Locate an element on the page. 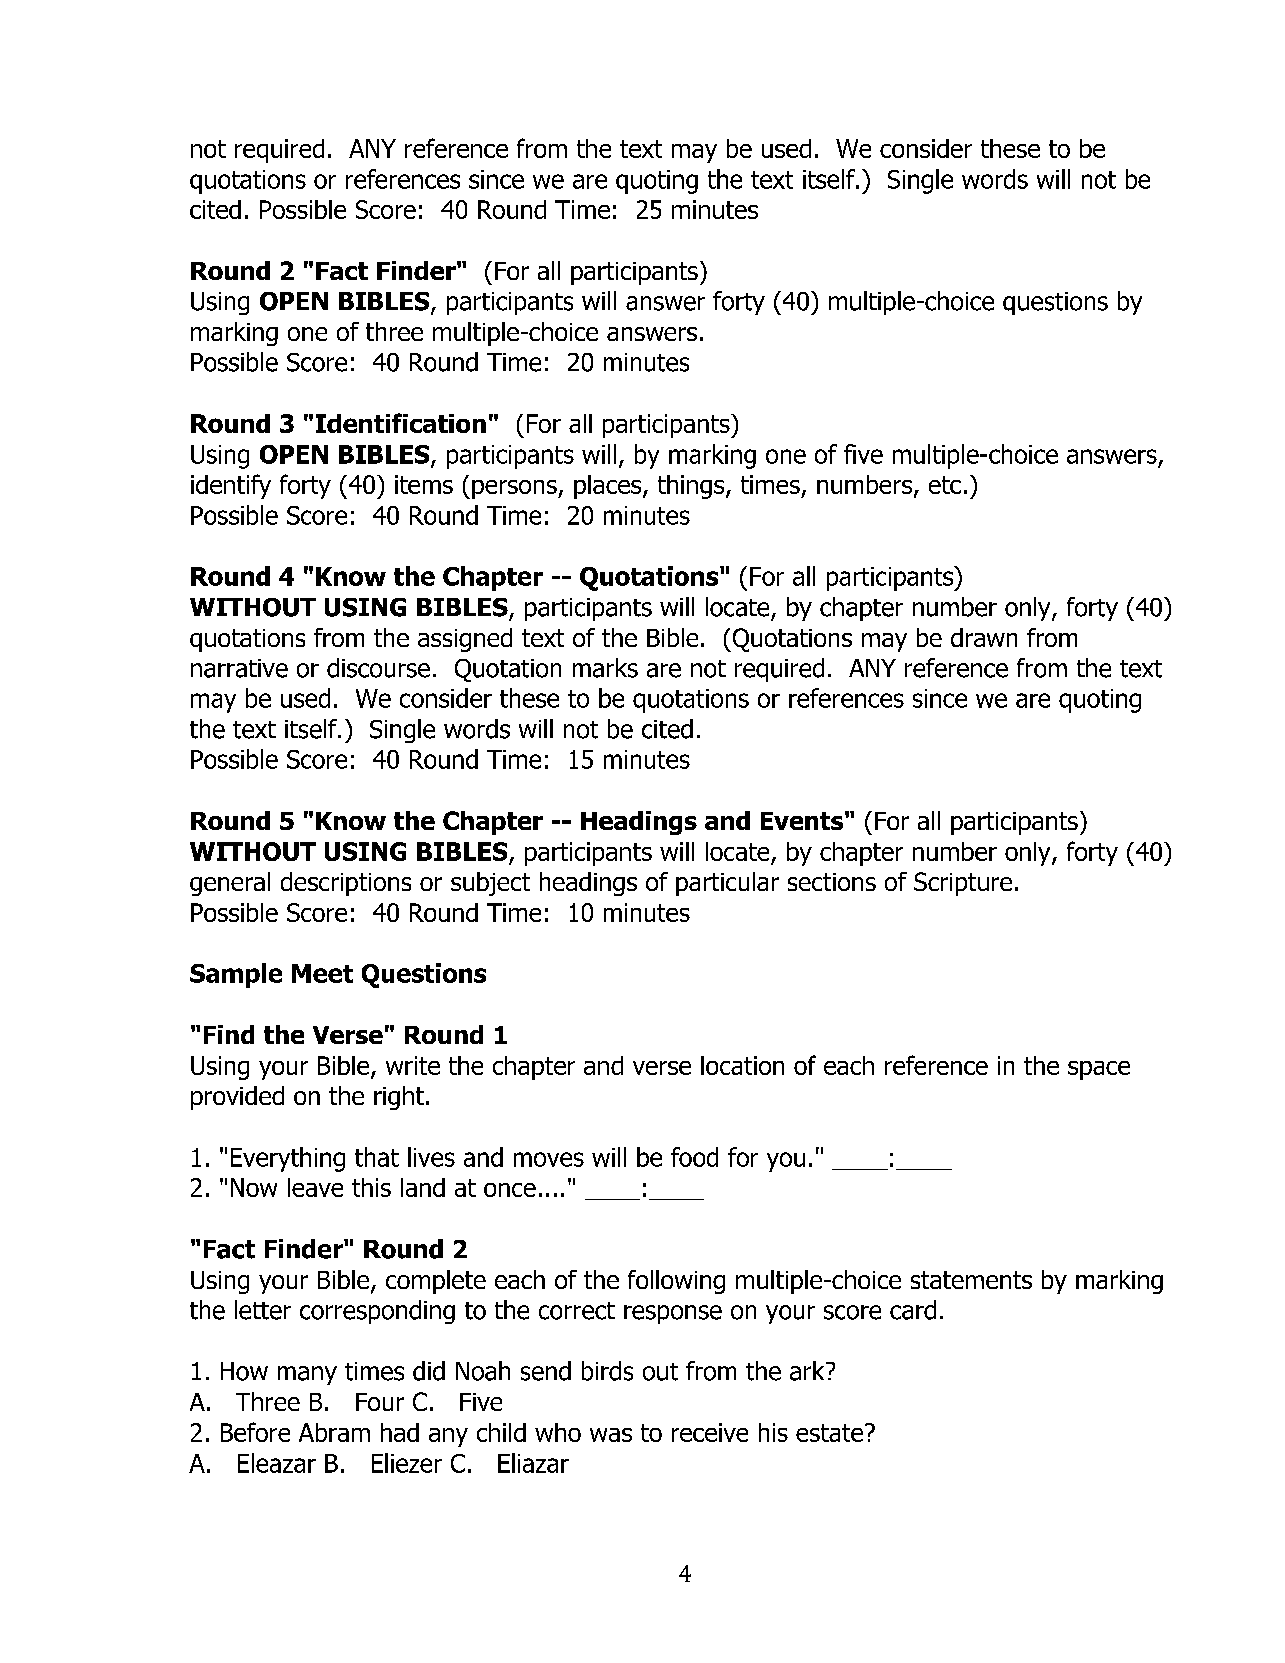 The height and width of the page is (1663, 1285). particular is located at coordinates (727, 884).
